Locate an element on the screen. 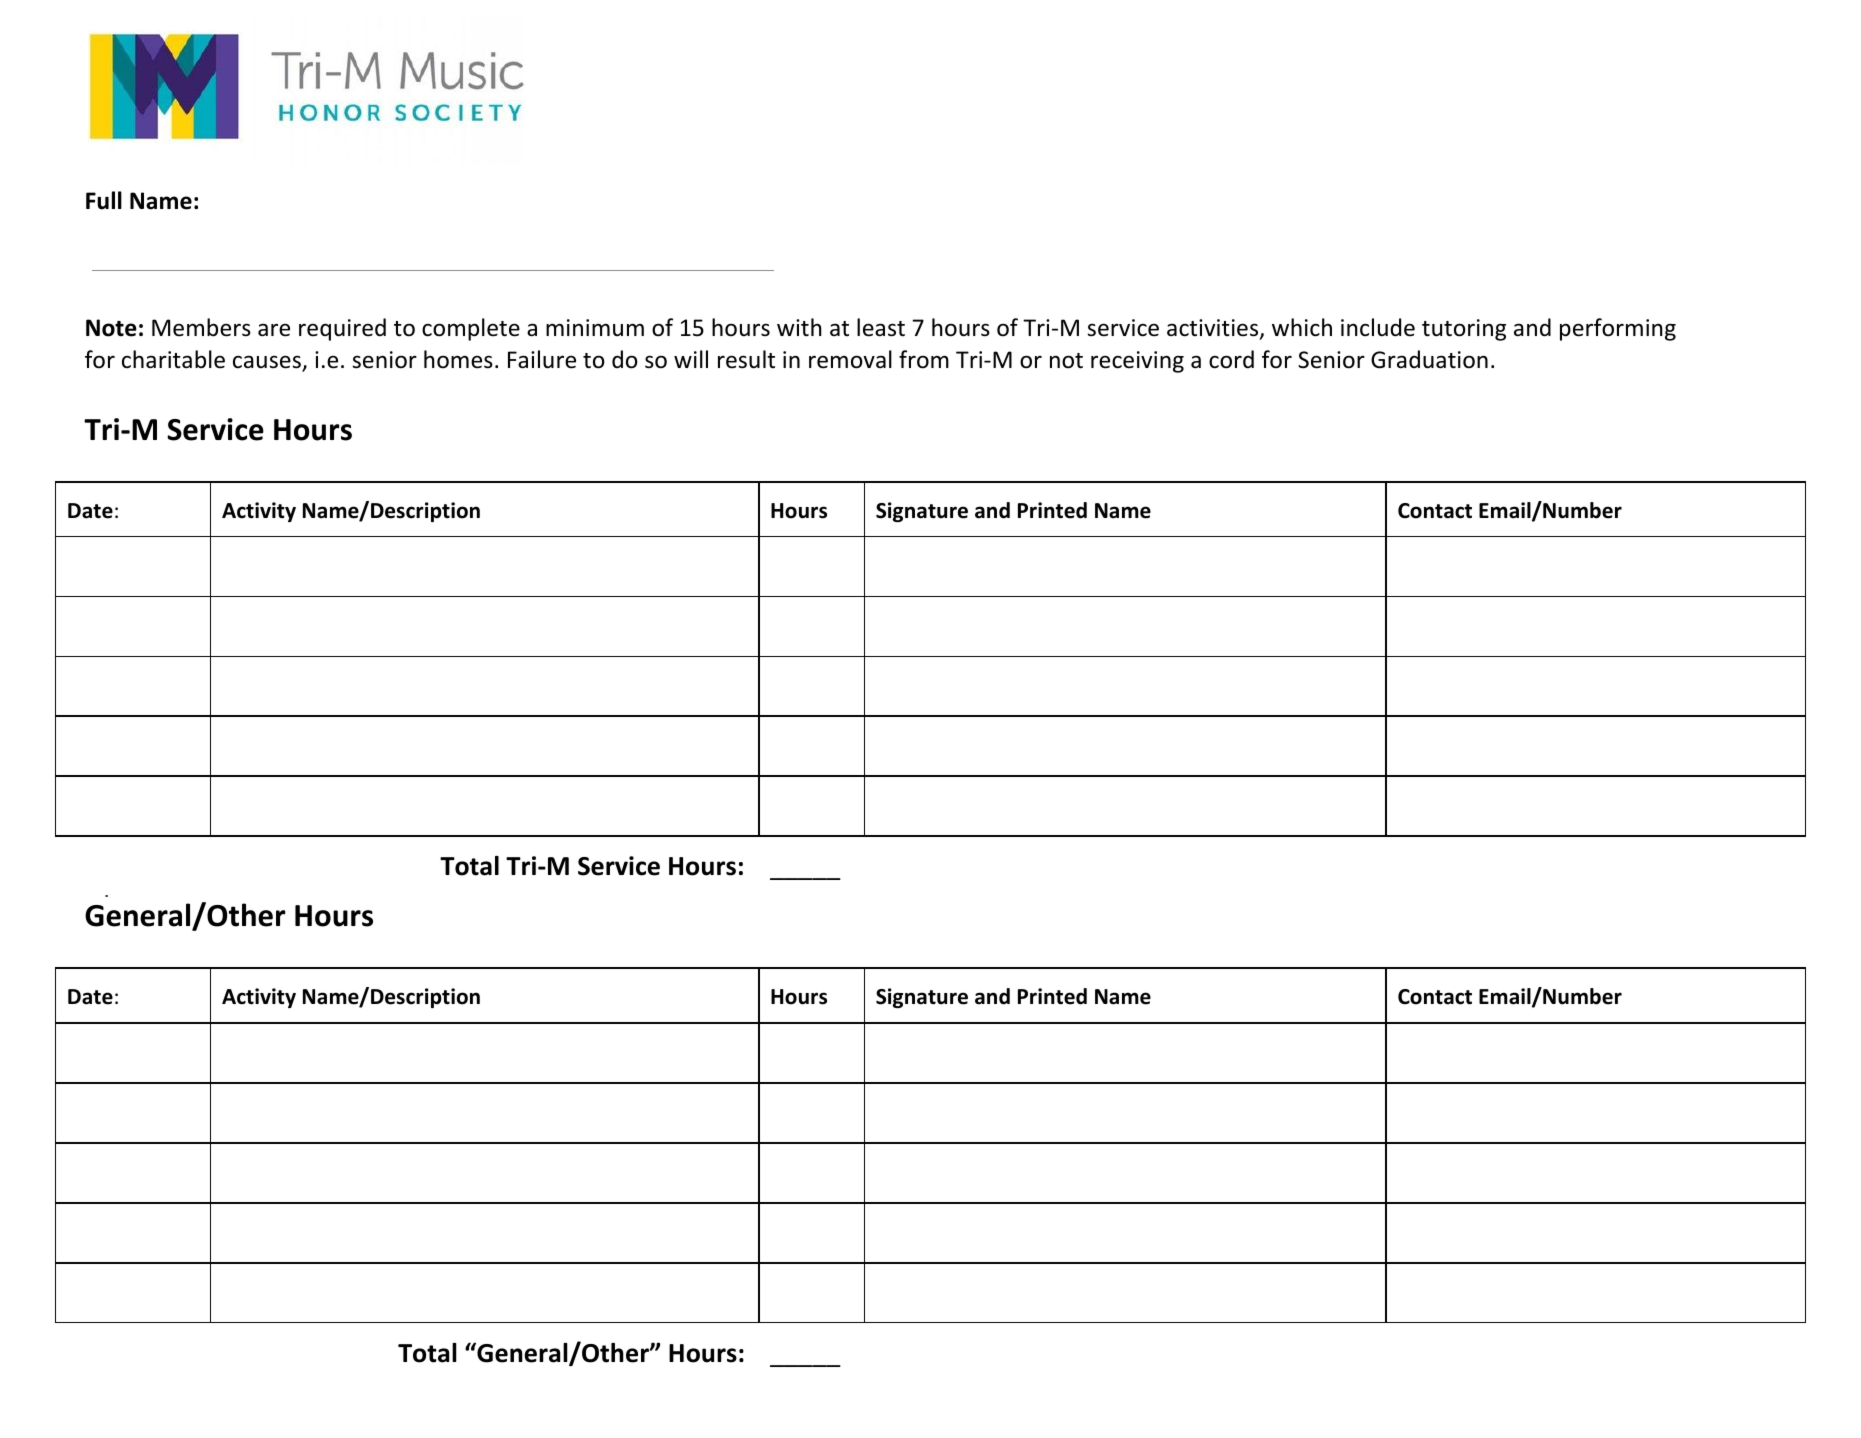 The height and width of the screenshot is (1438, 1861). removal is located at coordinates (850, 359).
